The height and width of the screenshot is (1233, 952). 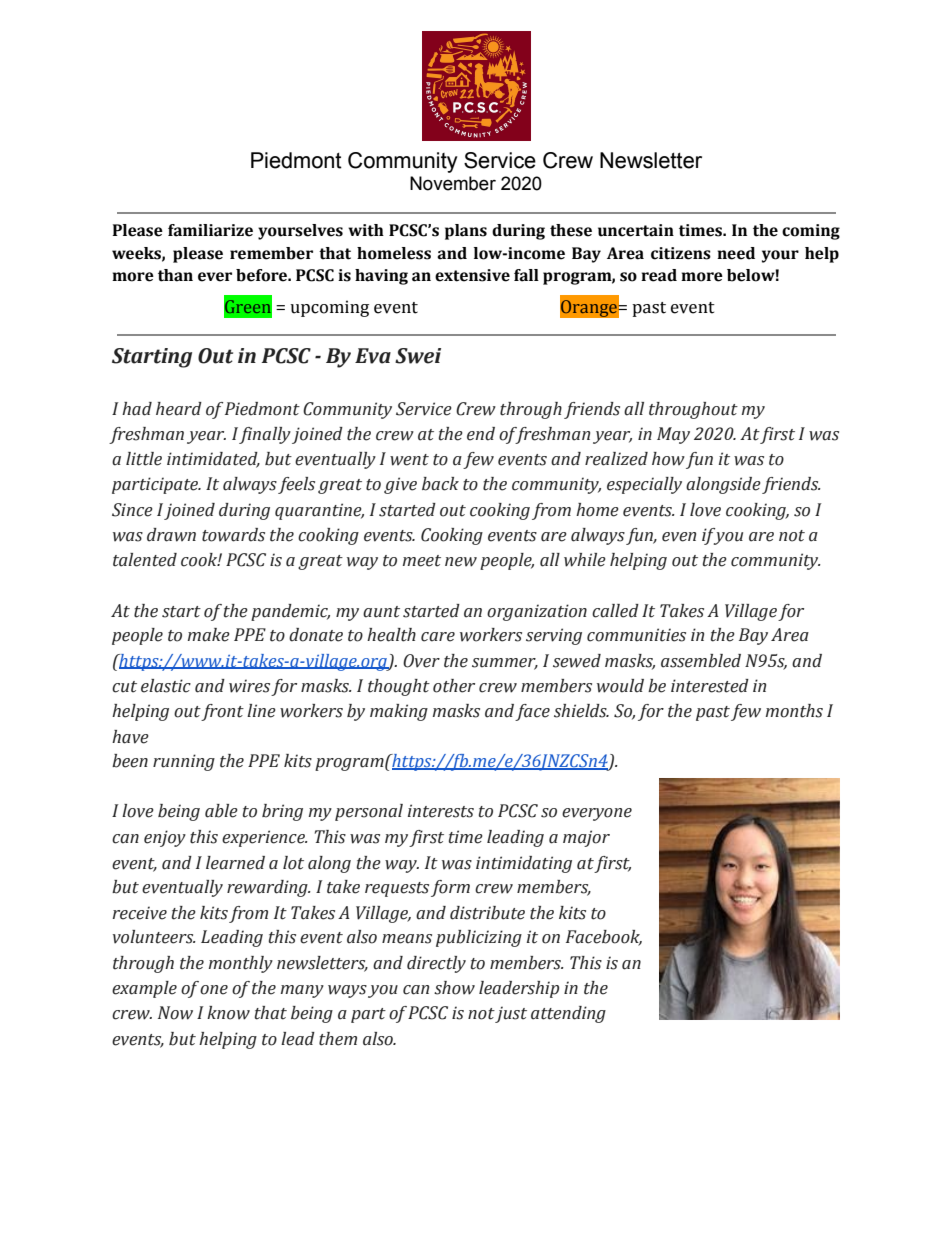 What do you see at coordinates (644, 485) in the screenshot?
I see `especially` at bounding box center [644, 485].
